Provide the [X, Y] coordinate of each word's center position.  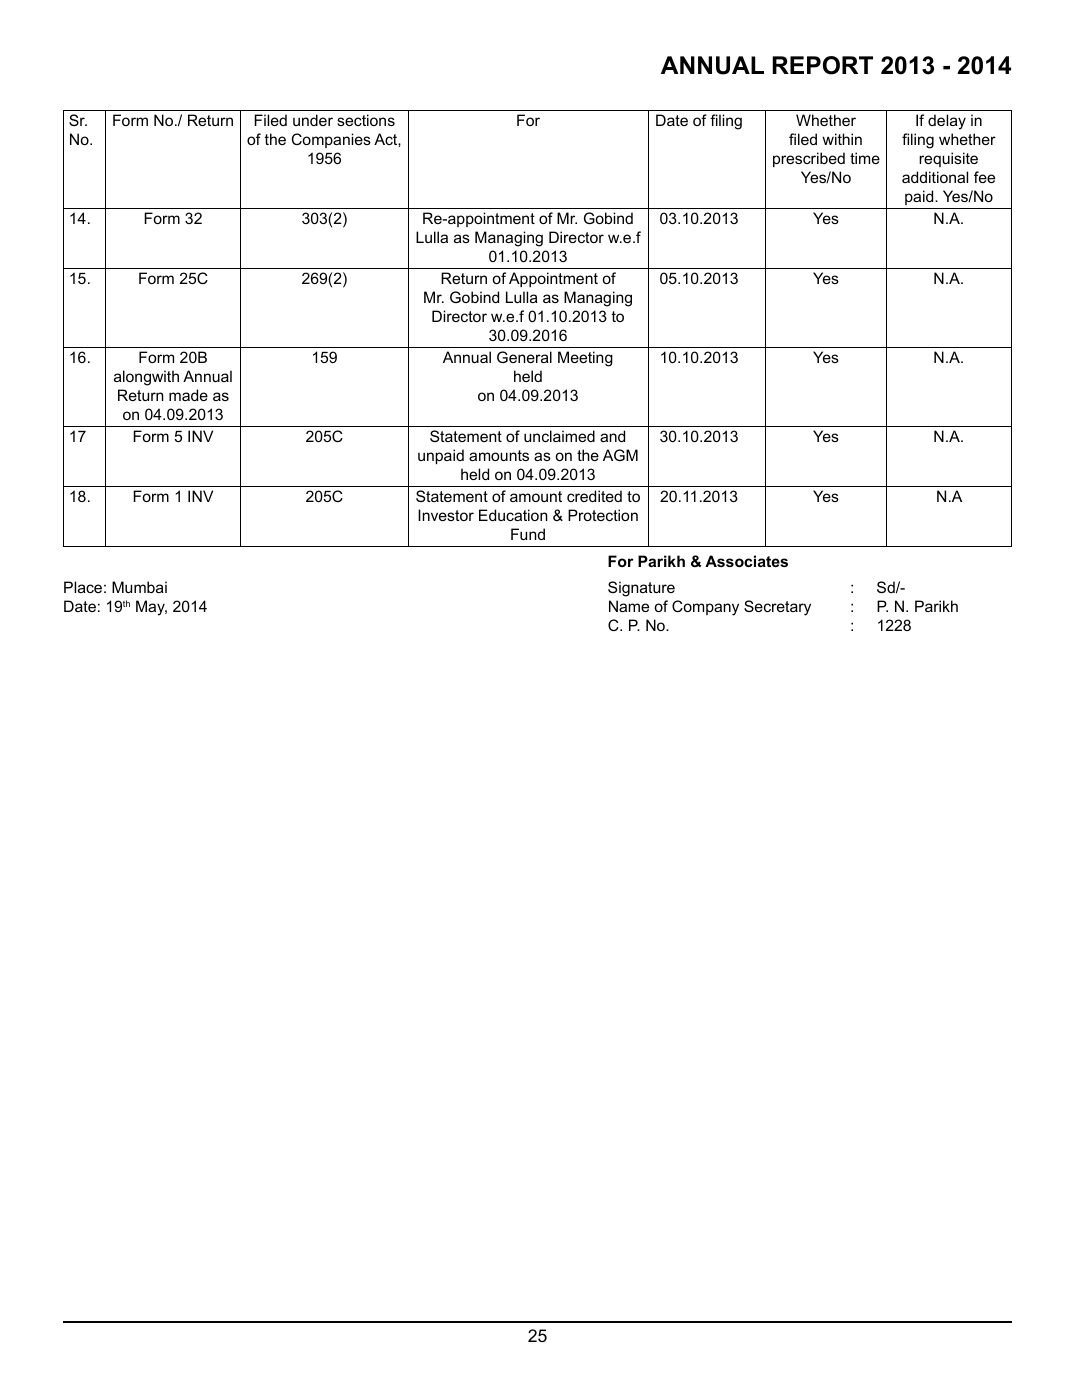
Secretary [777, 608]
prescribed [809, 159]
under [313, 120]
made [188, 395]
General [524, 357]
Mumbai [139, 587]
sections [366, 120]
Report [822, 65]
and [612, 436]
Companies [331, 140]
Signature [641, 589]
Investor [446, 515]
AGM [620, 455]
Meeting [585, 359]
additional [935, 177]
